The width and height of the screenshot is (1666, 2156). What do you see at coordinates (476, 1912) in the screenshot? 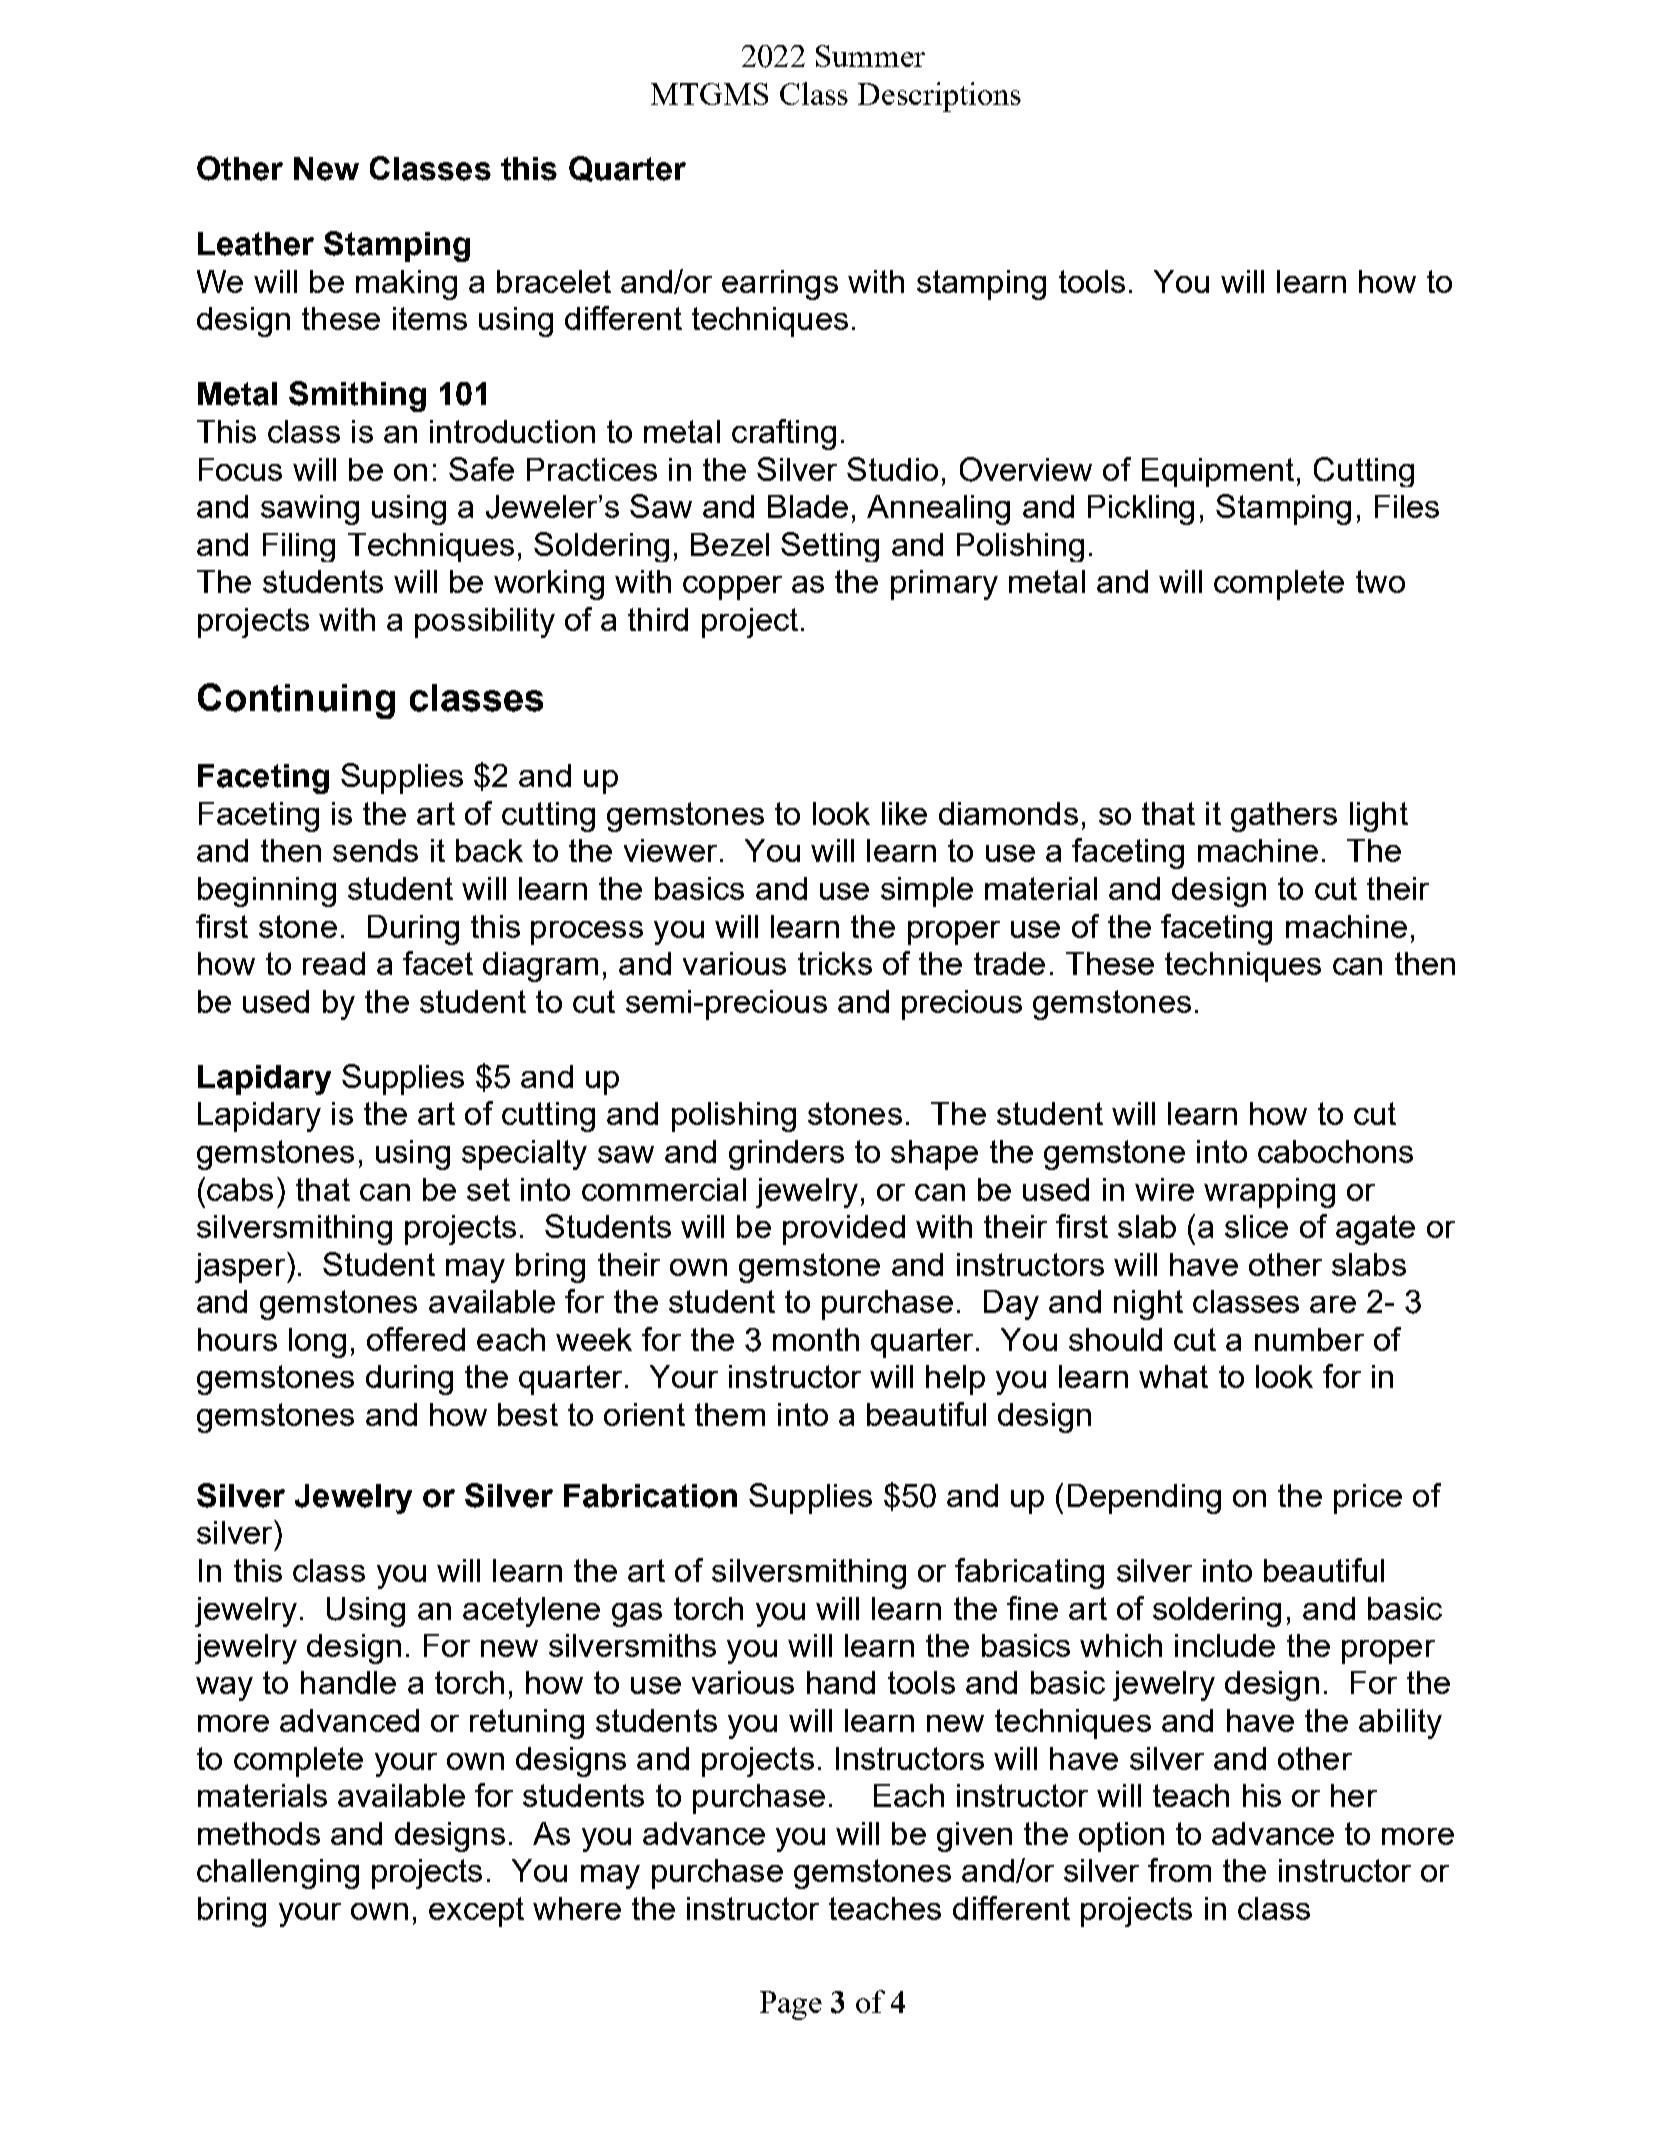
I see `except` at bounding box center [476, 1912].
